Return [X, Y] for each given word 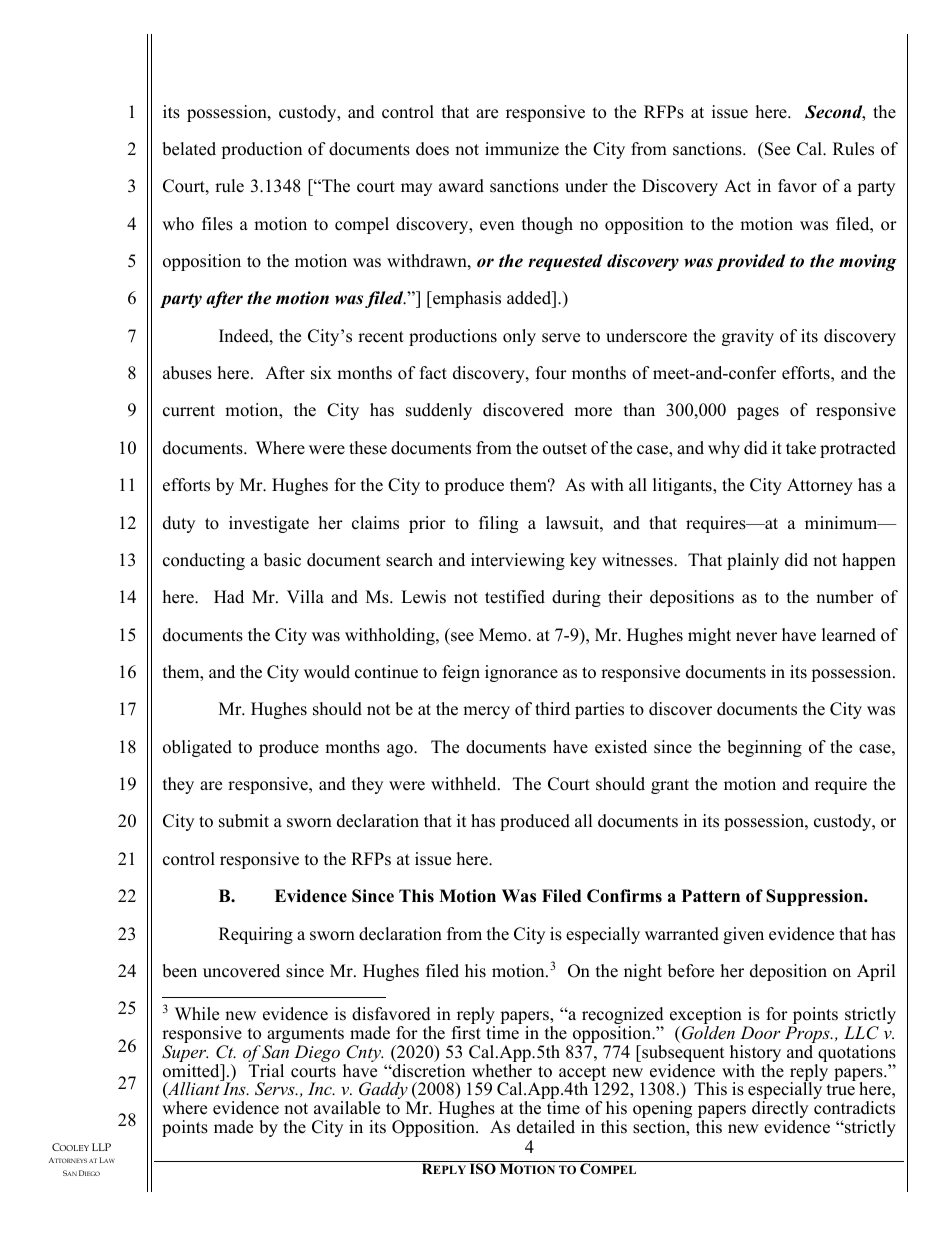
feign [461, 673]
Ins [235, 1088]
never [756, 637]
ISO [483, 1169]
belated [189, 149]
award [461, 186]
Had [229, 597]
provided [751, 262]
